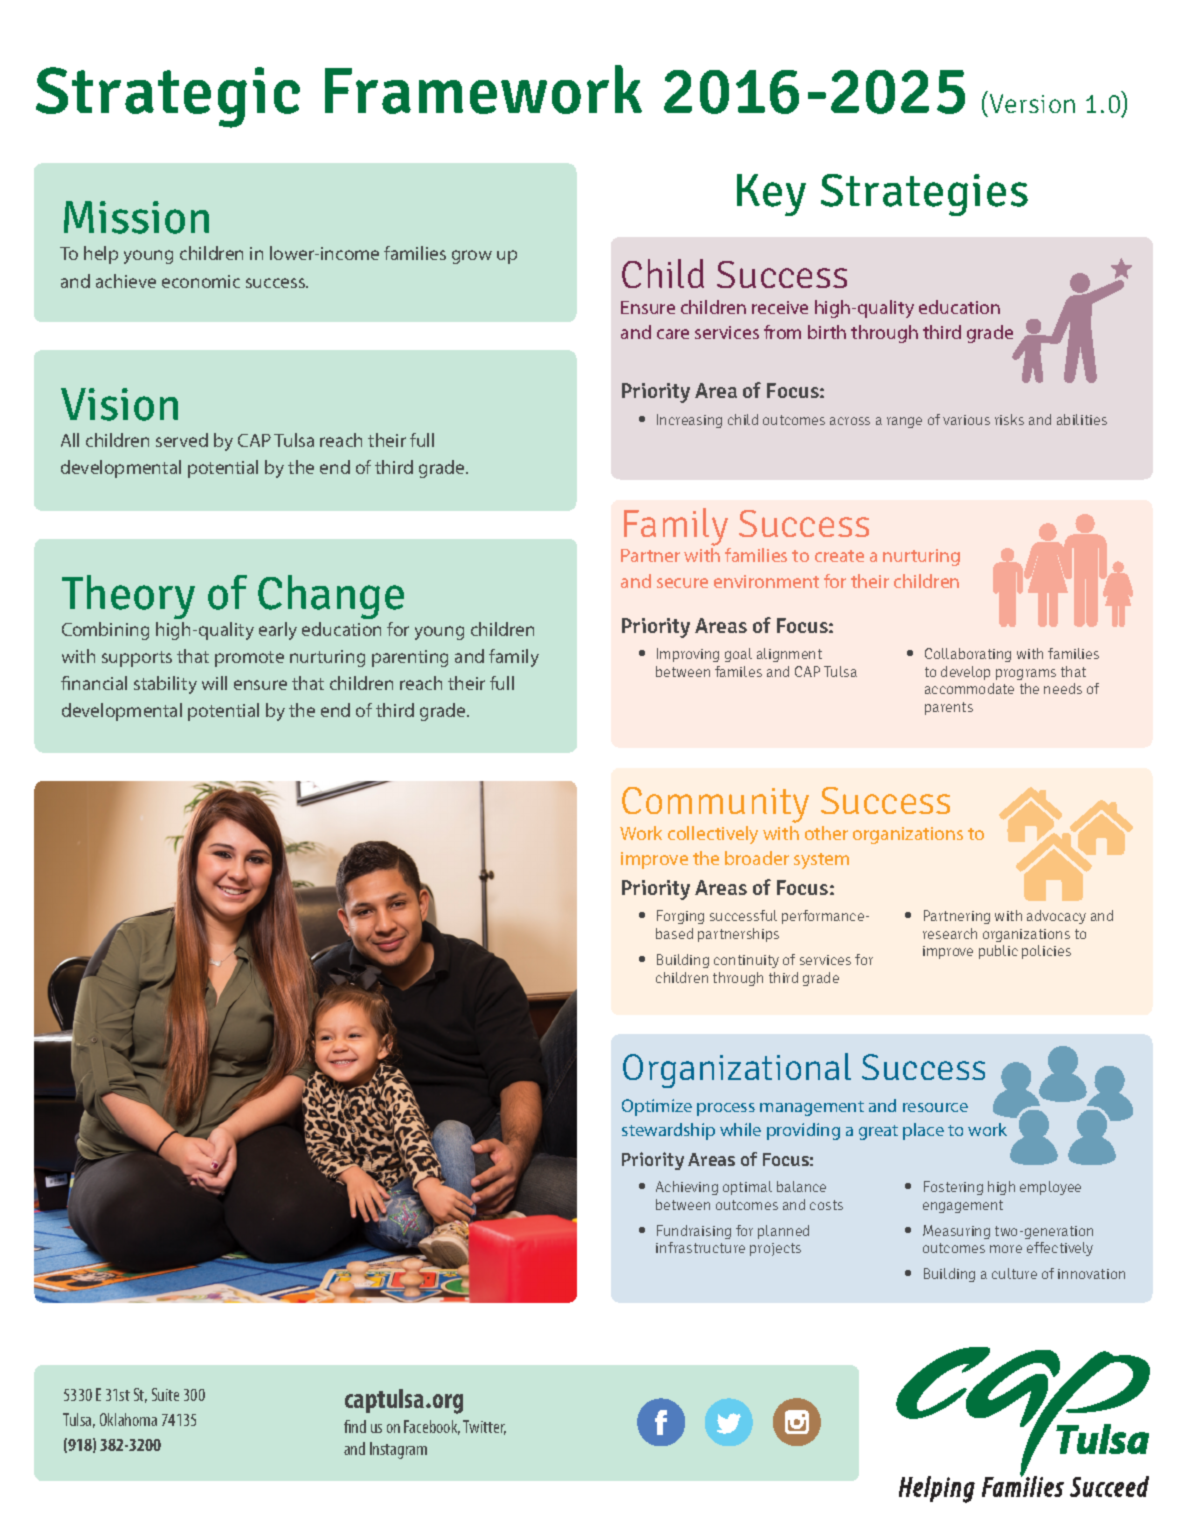 The image size is (1187, 1537). Describe the element at coordinates (680, 917) in the screenshot. I see `Forging` at that location.
